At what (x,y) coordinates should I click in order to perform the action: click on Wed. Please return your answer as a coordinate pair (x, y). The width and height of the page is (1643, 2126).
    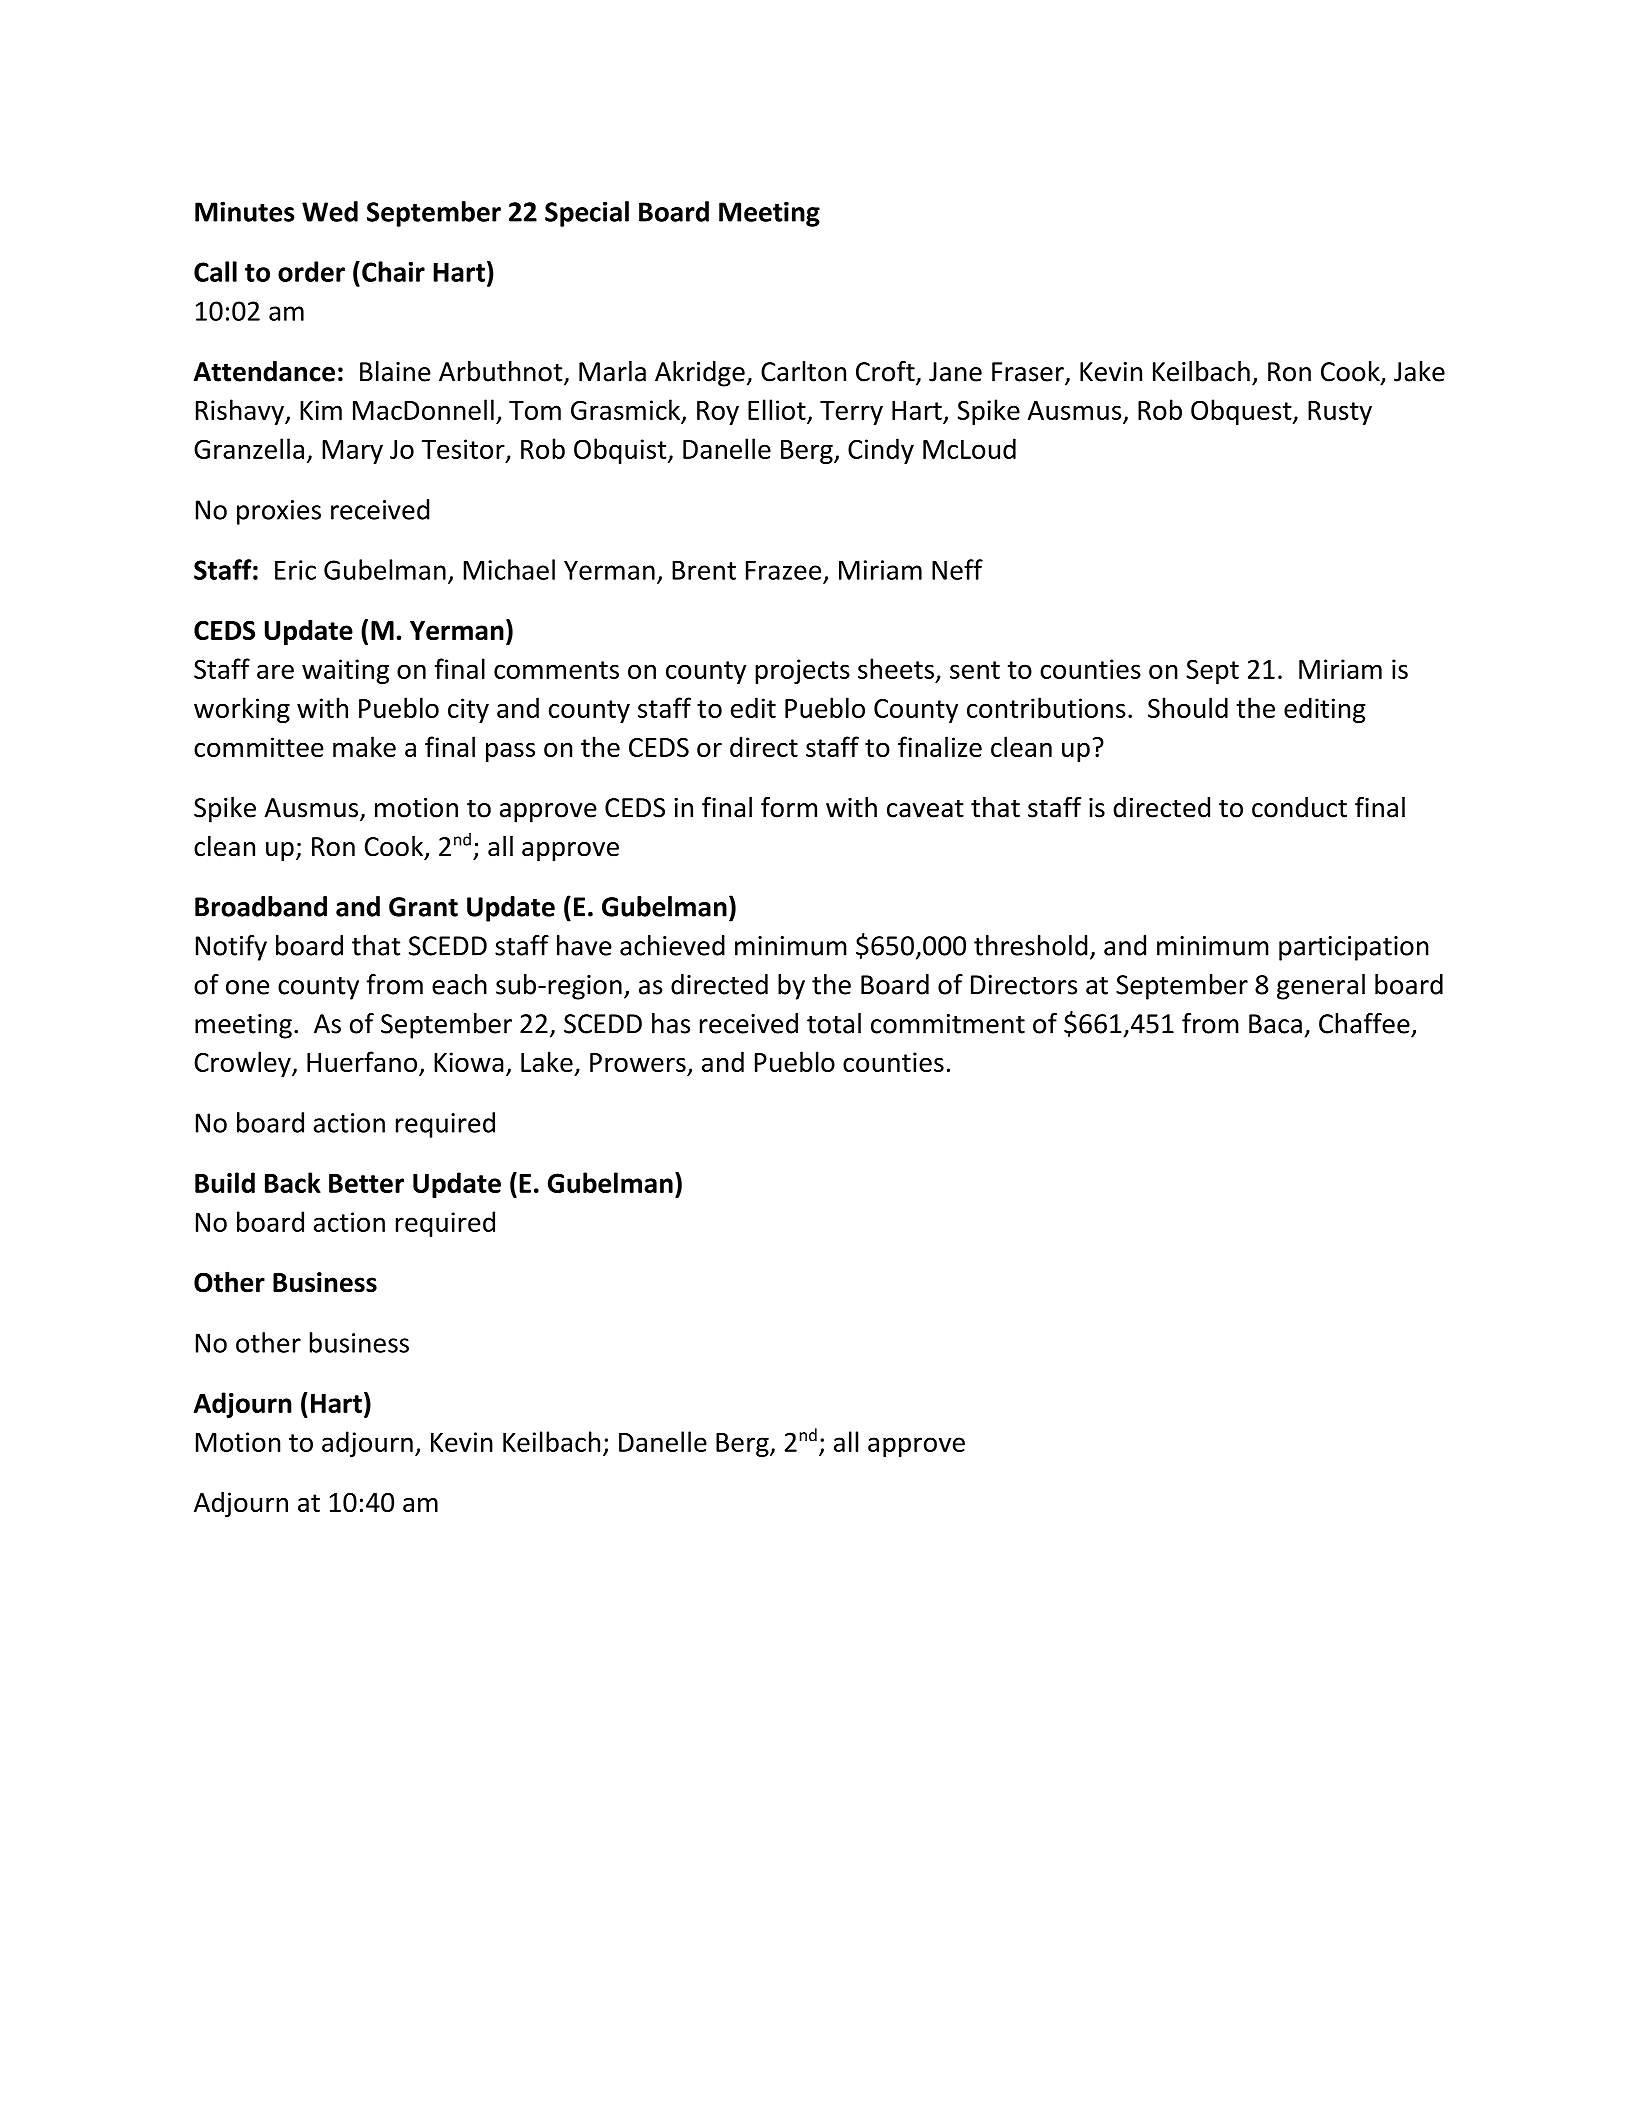
    Looking at the image, I should click on (330, 211).
